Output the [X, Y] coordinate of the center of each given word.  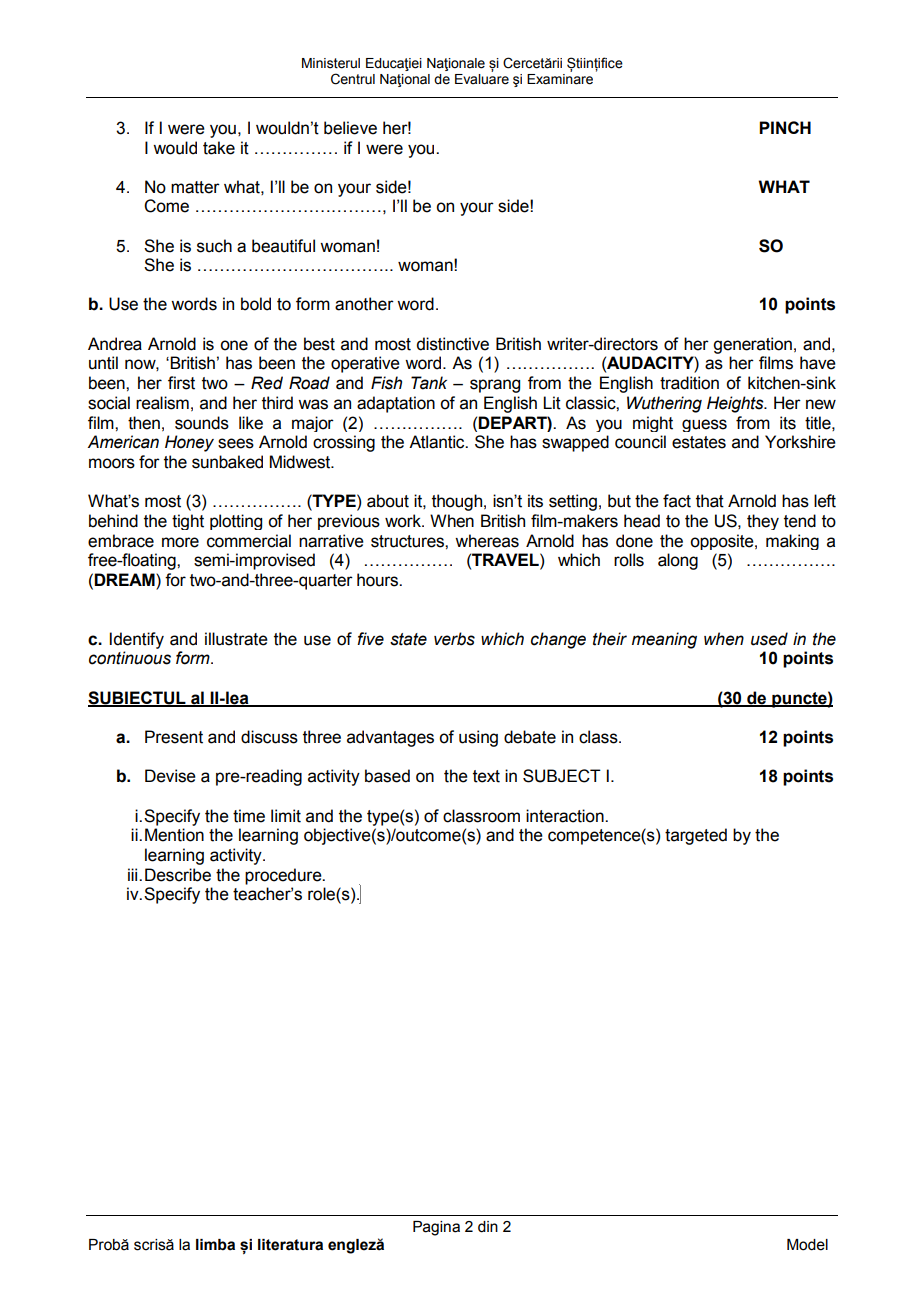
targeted [696, 836]
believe [350, 128]
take [219, 148]
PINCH [785, 127]
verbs [454, 639]
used [769, 639]
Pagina [436, 1228]
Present [174, 737]
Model [807, 1245]
